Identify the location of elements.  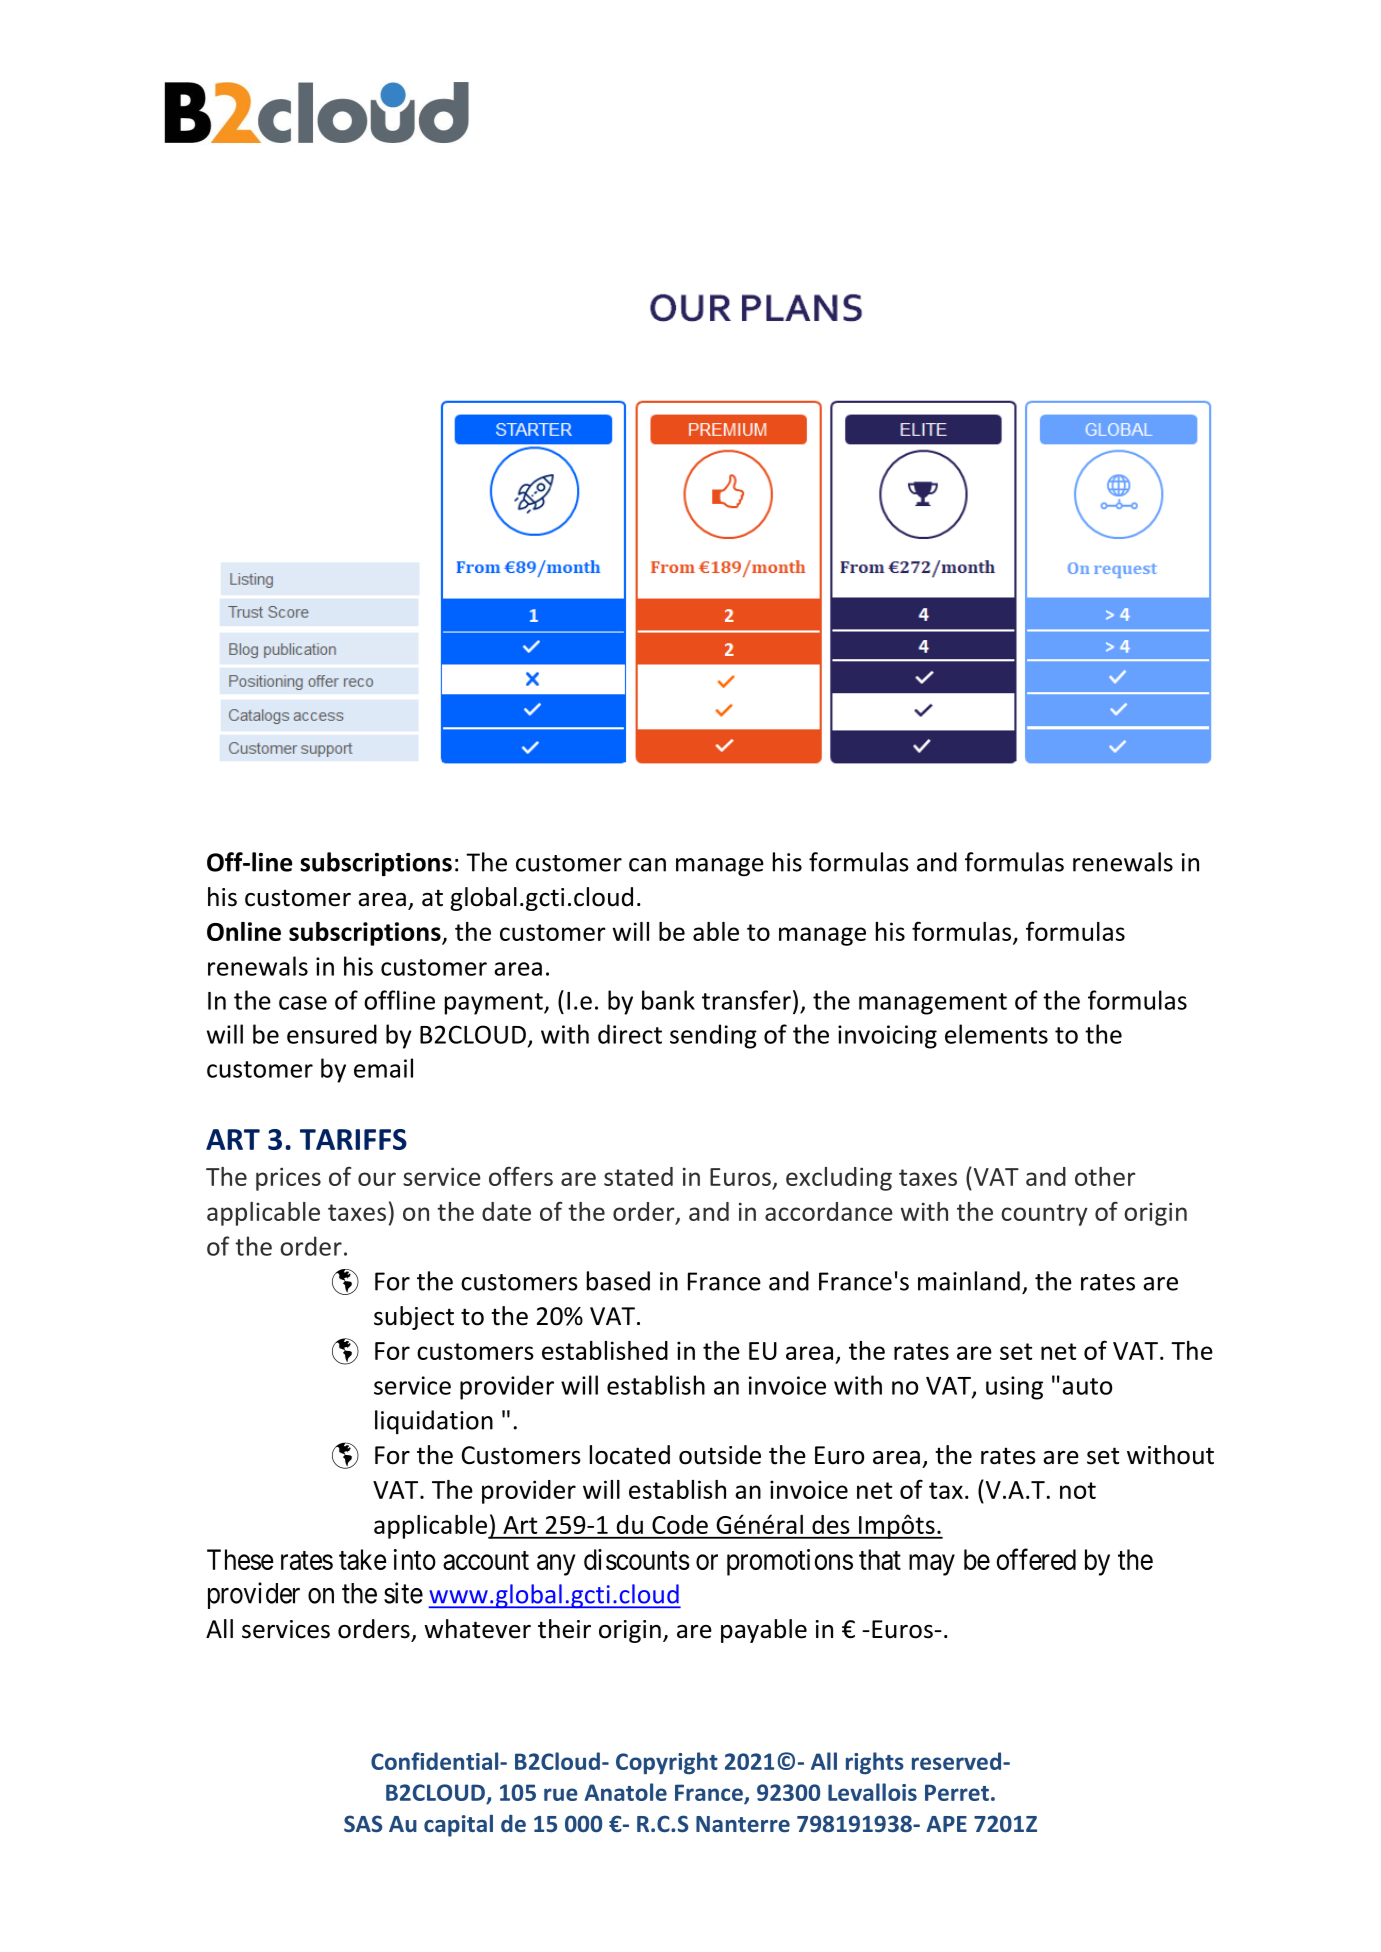
(996, 1034).
